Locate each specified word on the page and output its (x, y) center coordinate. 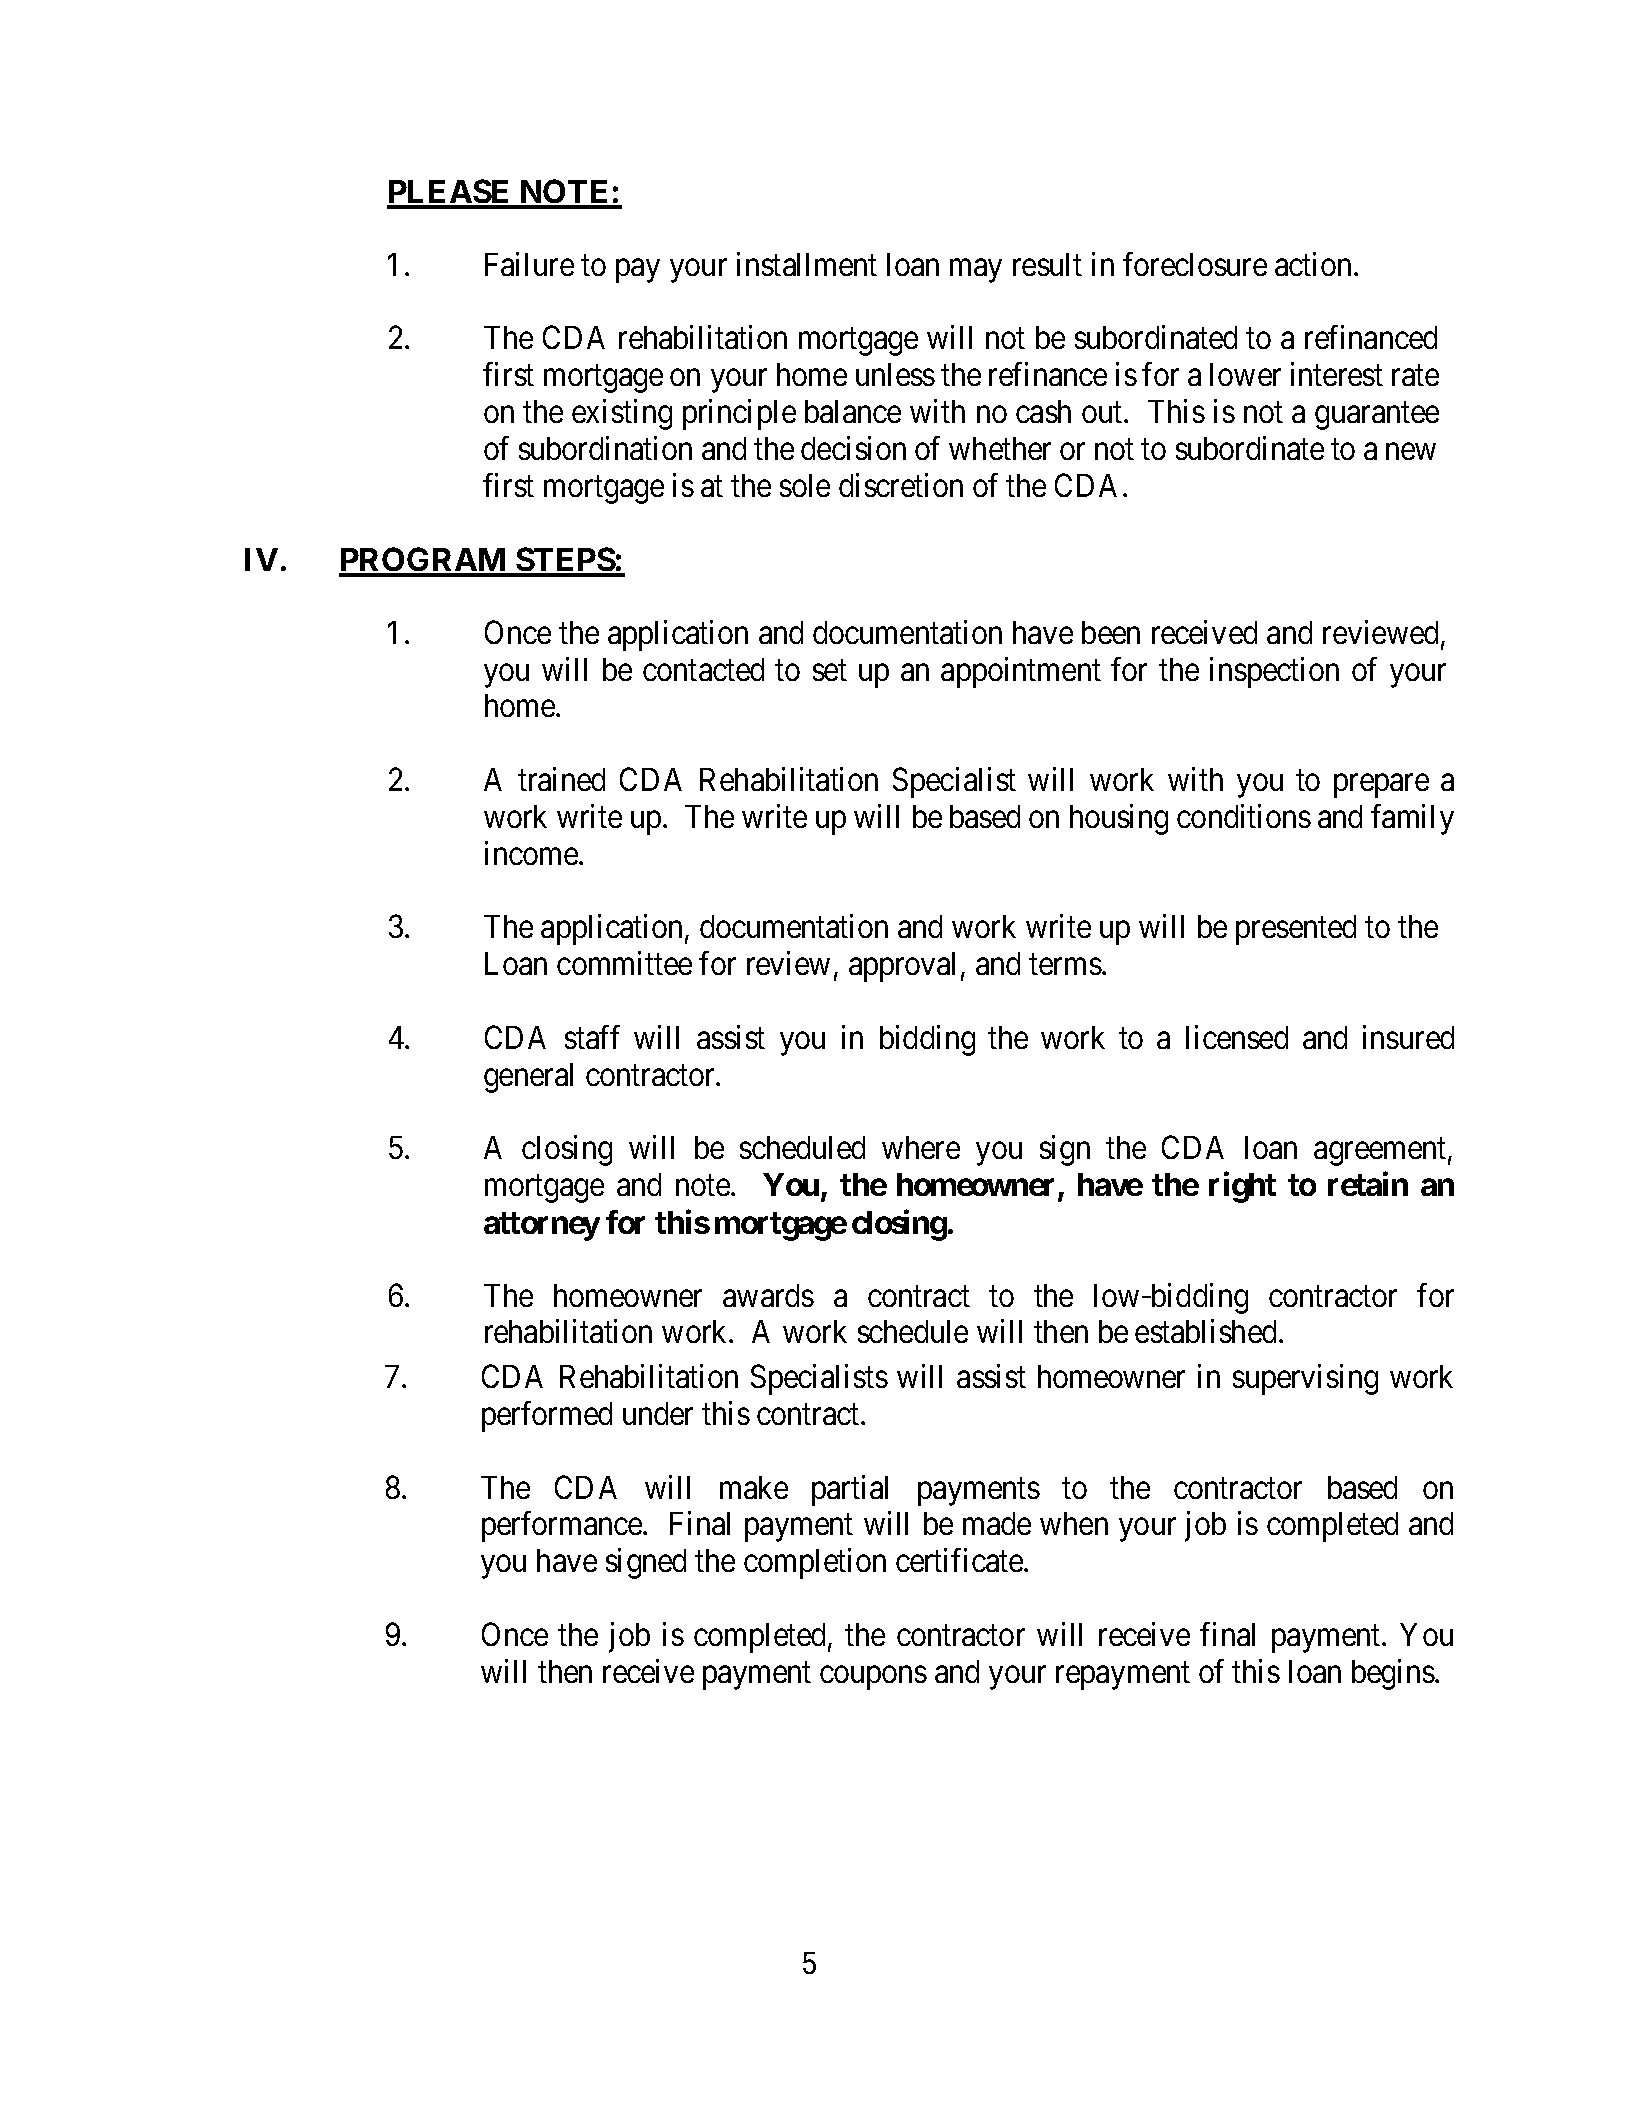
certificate (960, 1560)
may (976, 271)
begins (1393, 1674)
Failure (529, 264)
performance (563, 1527)
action (1315, 264)
